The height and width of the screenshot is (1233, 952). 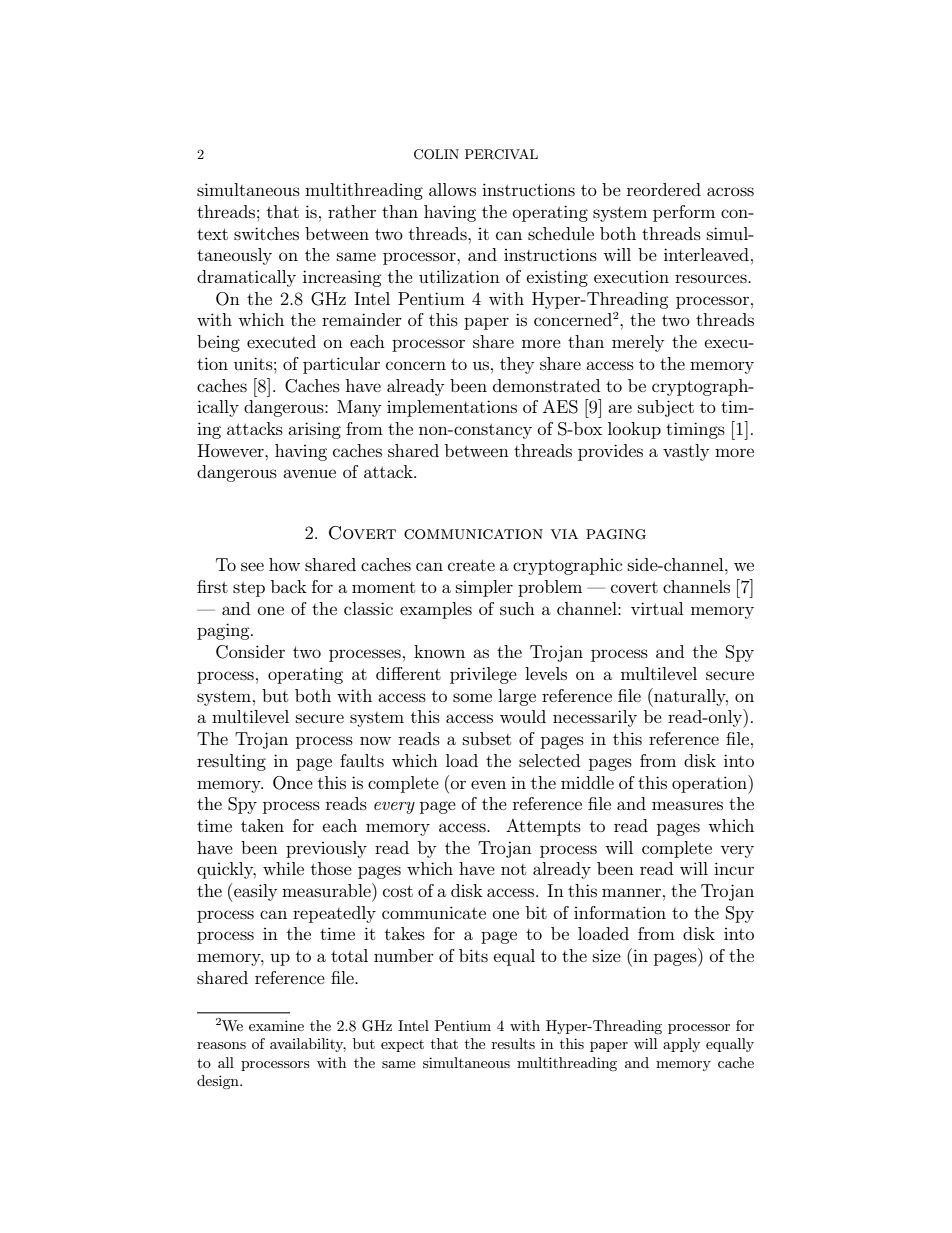 What do you see at coordinates (664, 189) in the screenshot?
I see `reordered` at bounding box center [664, 189].
